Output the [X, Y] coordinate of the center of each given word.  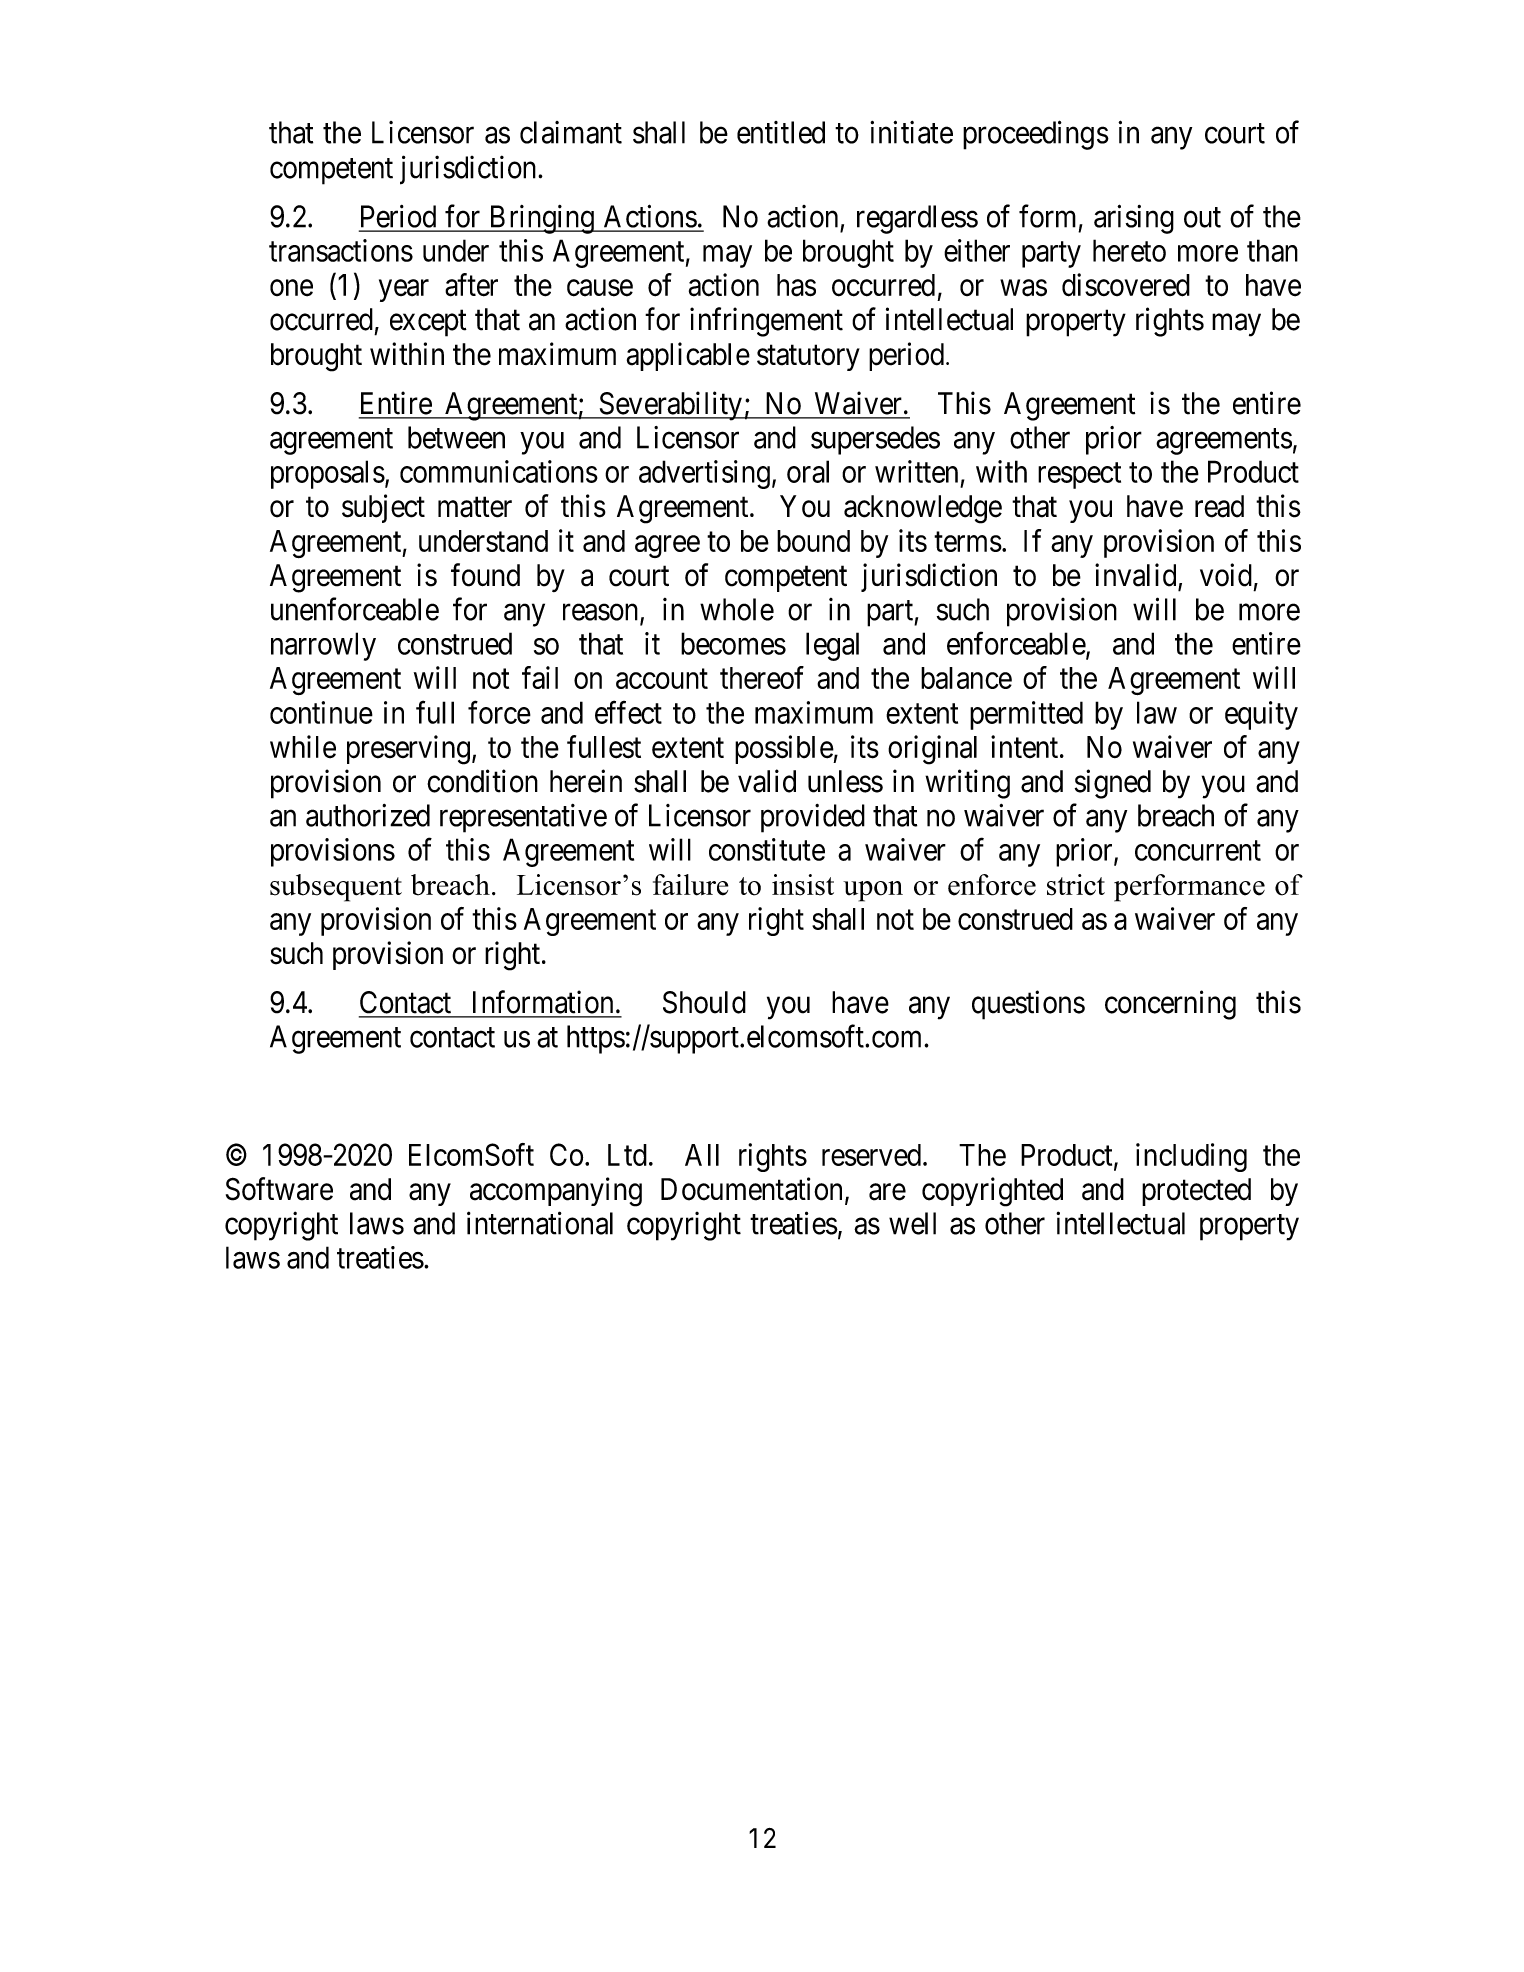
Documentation [751, 1189]
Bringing [541, 219]
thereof [762, 677]
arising [1134, 219]
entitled [781, 132]
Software [279, 1189]
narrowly [323, 646]
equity [1261, 715]
